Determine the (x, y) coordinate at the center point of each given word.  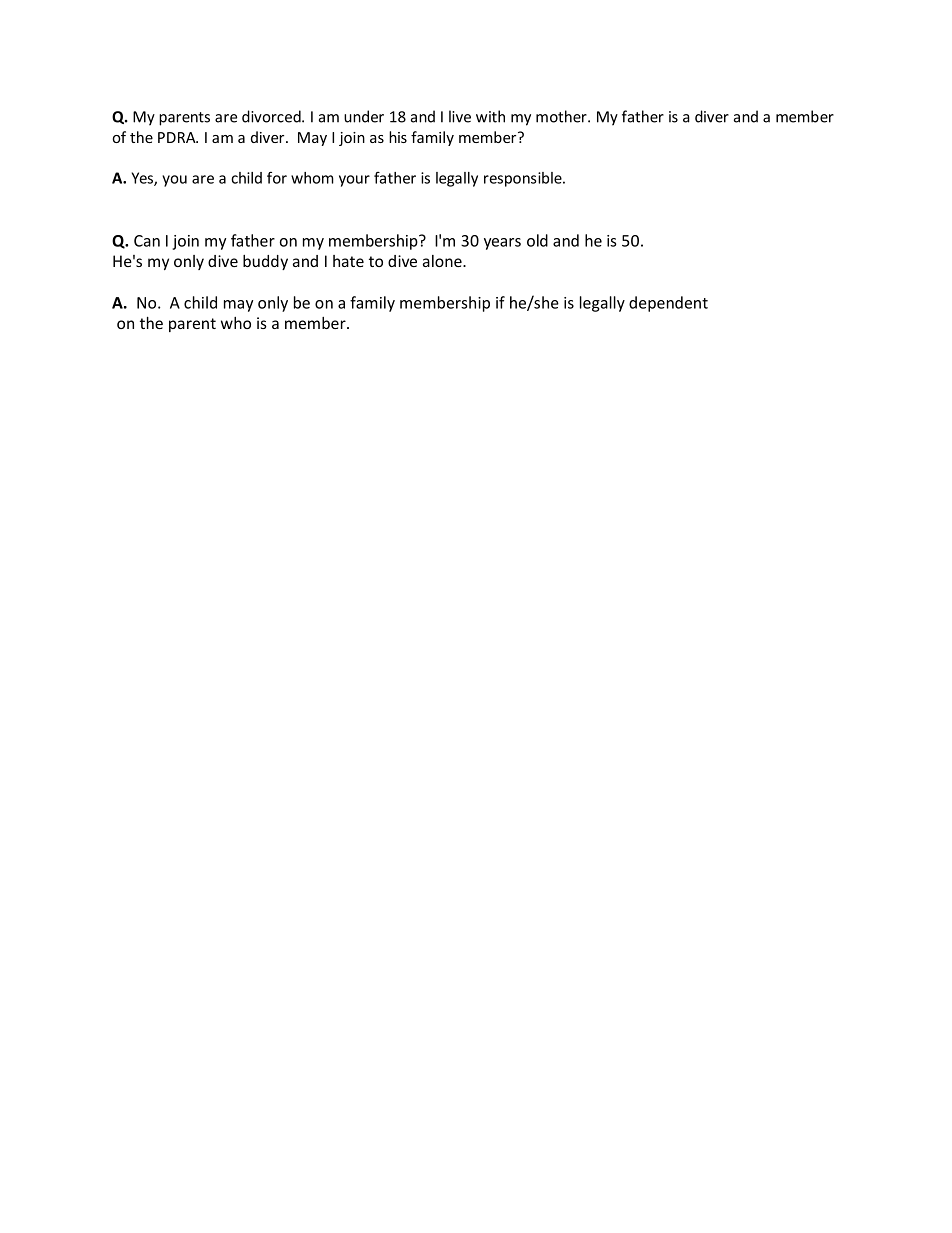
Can (147, 241)
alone (443, 261)
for (277, 177)
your (354, 181)
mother (562, 116)
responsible (524, 179)
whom (312, 178)
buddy (265, 262)
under (364, 116)
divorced (272, 116)
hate (348, 261)
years (502, 244)
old (537, 240)
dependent (668, 304)
